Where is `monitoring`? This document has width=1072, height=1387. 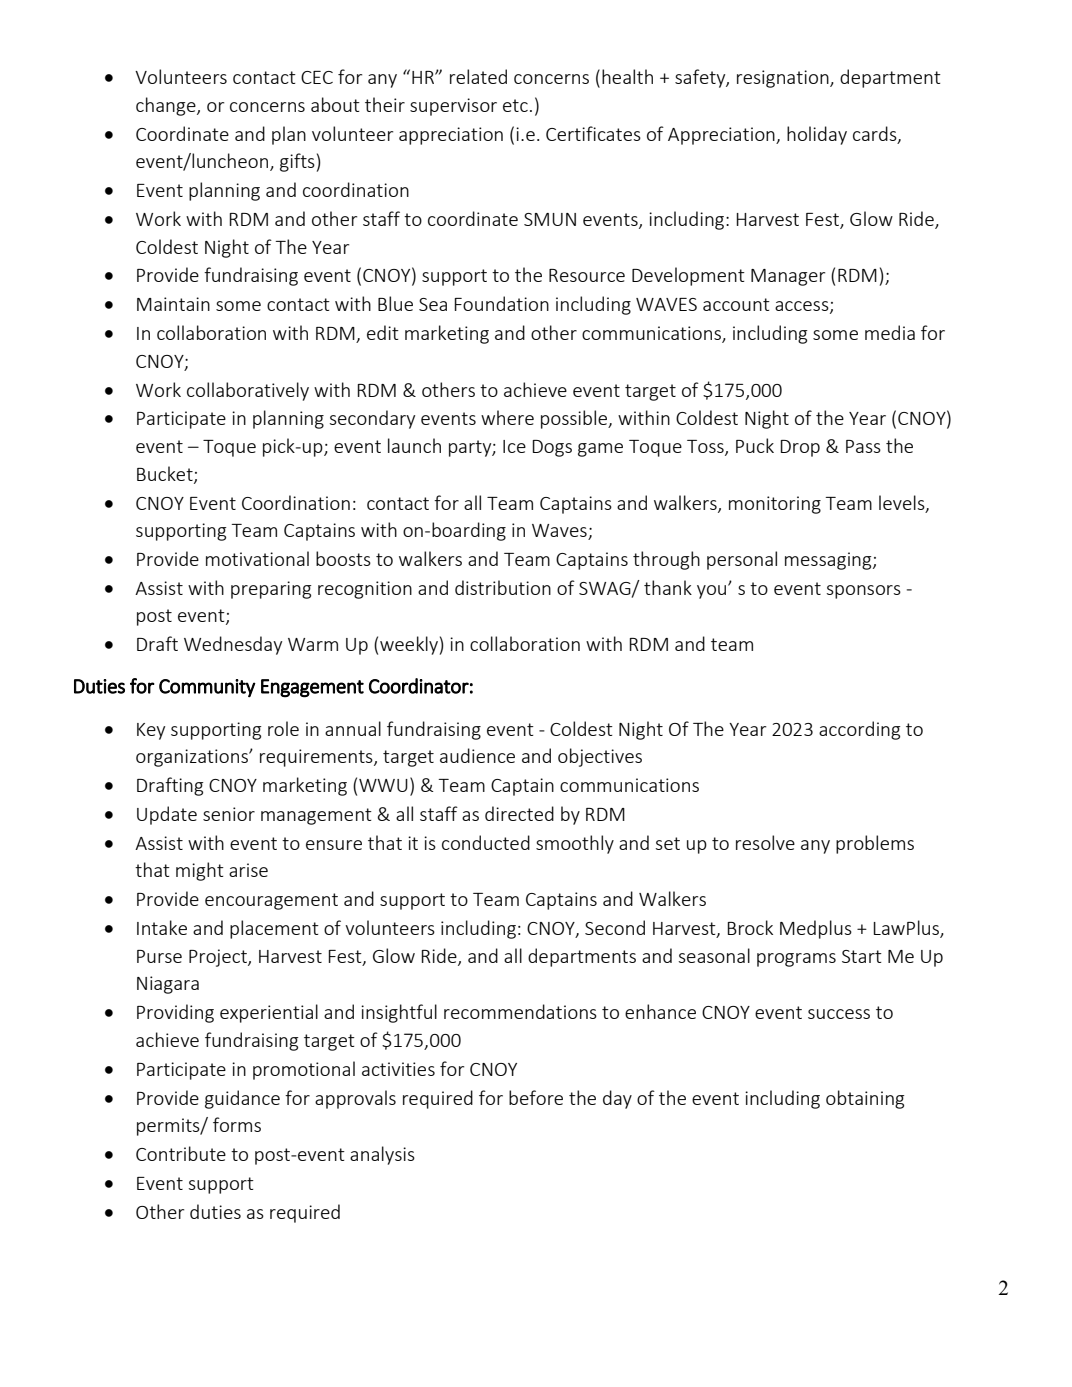 monitoring is located at coordinates (775, 505).
